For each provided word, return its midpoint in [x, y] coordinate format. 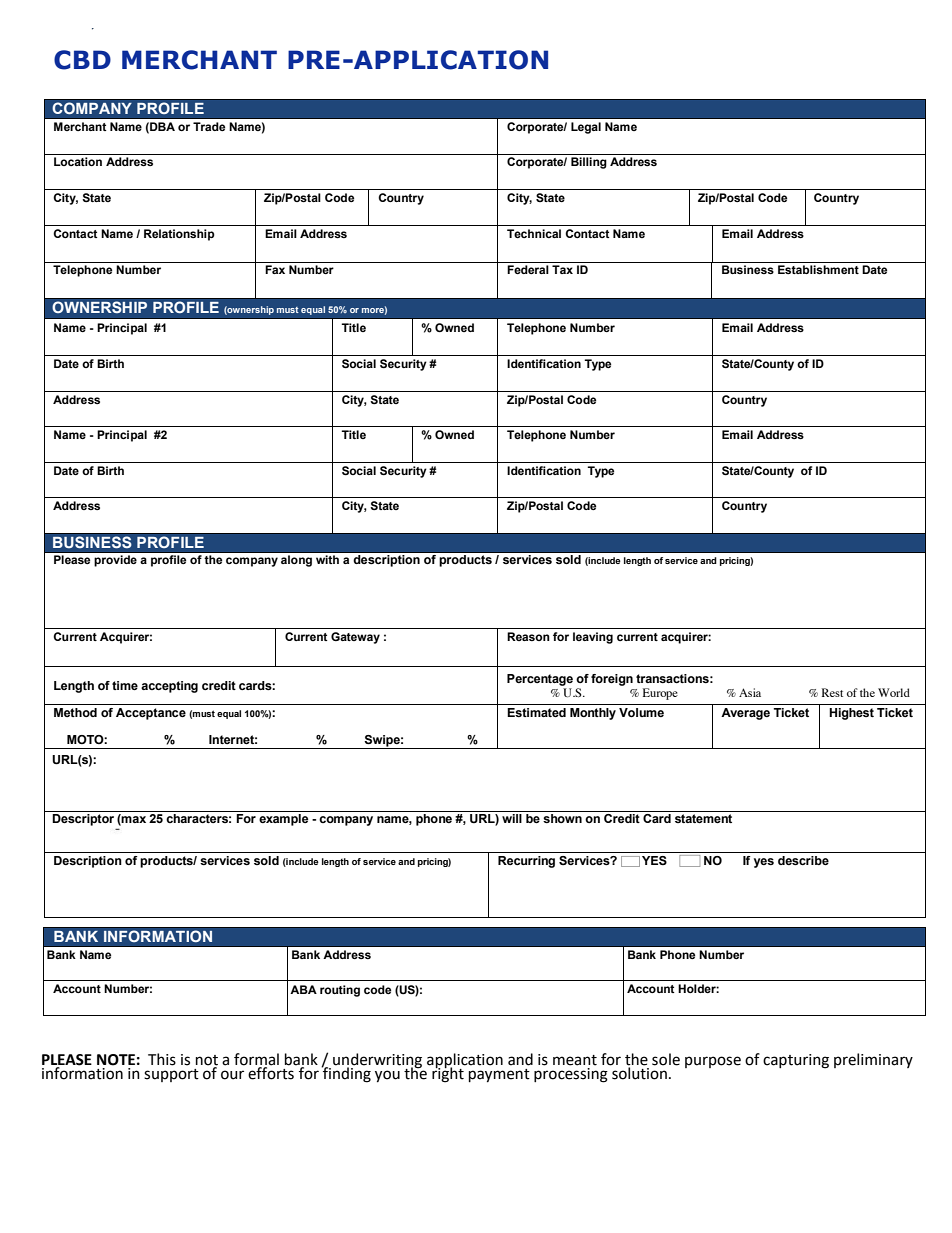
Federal [528, 269]
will [512, 818]
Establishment [818, 270]
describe [803, 860]
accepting [169, 687]
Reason [528, 636]
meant [575, 1060]
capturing [796, 1061]
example [283, 820]
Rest [832, 692]
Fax [275, 269]
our [232, 1075]
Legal [586, 128]
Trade [209, 126]
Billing [589, 163]
